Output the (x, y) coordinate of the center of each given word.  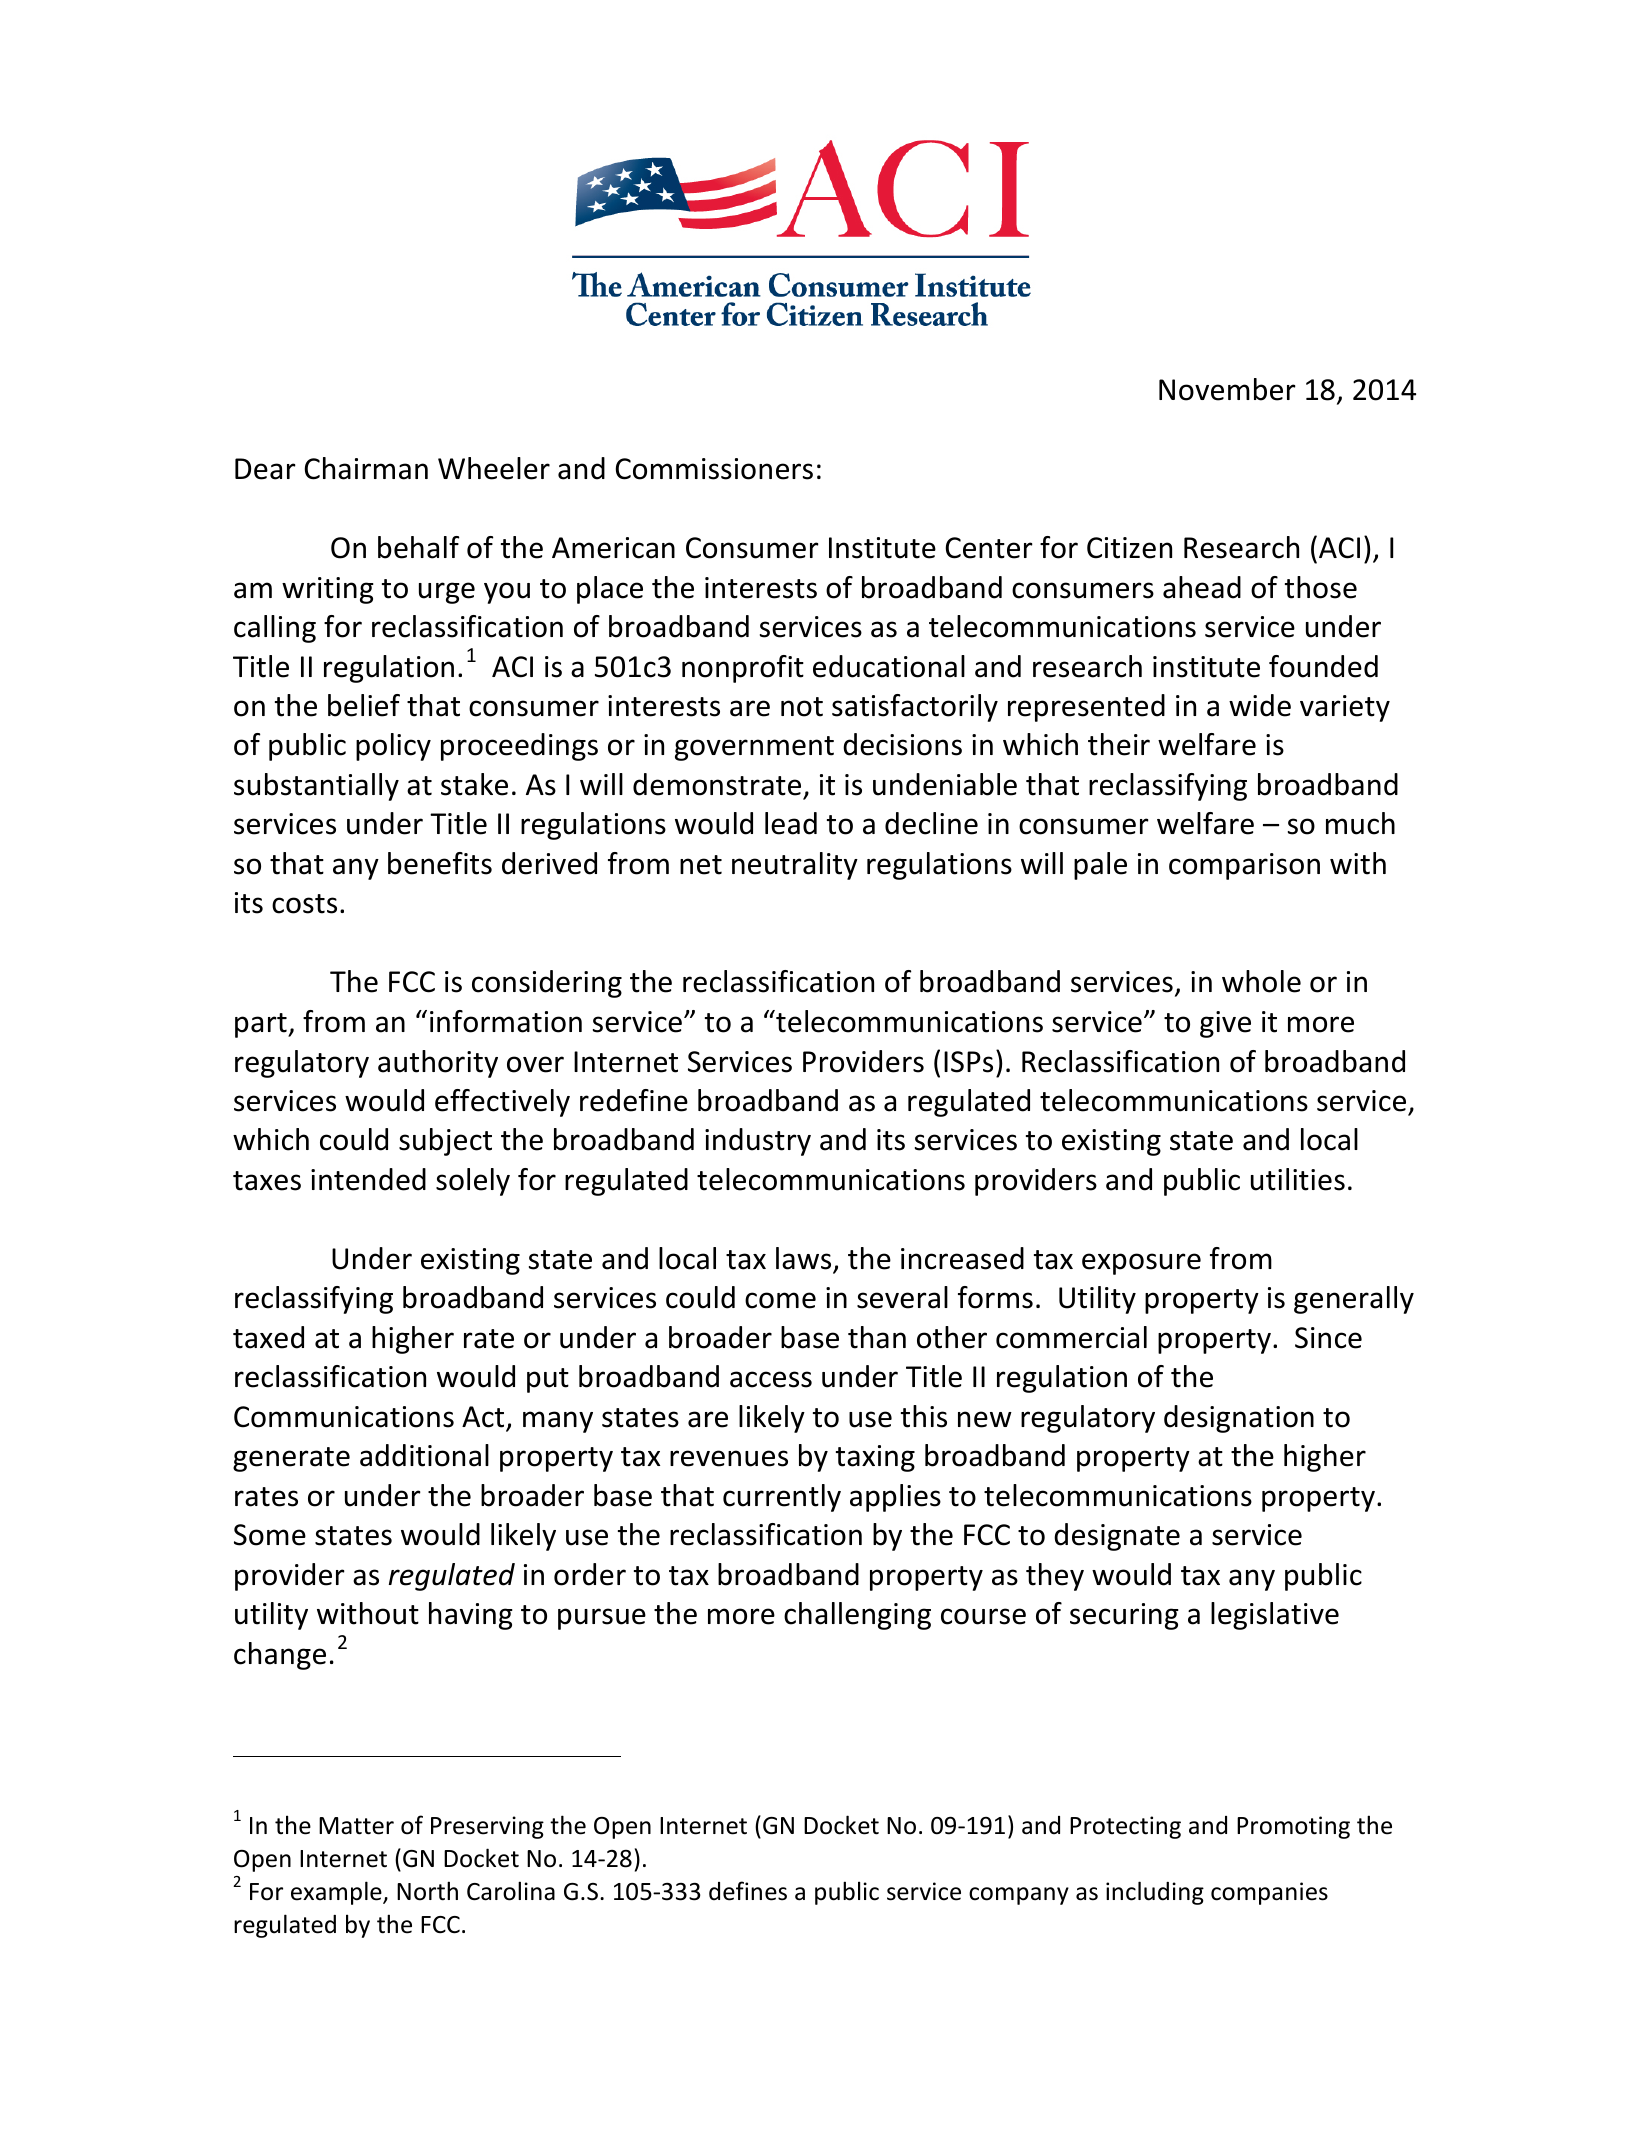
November (1227, 389)
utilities (1298, 1179)
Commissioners (714, 469)
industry (758, 1142)
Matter (356, 1826)
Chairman (366, 468)
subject (445, 1142)
